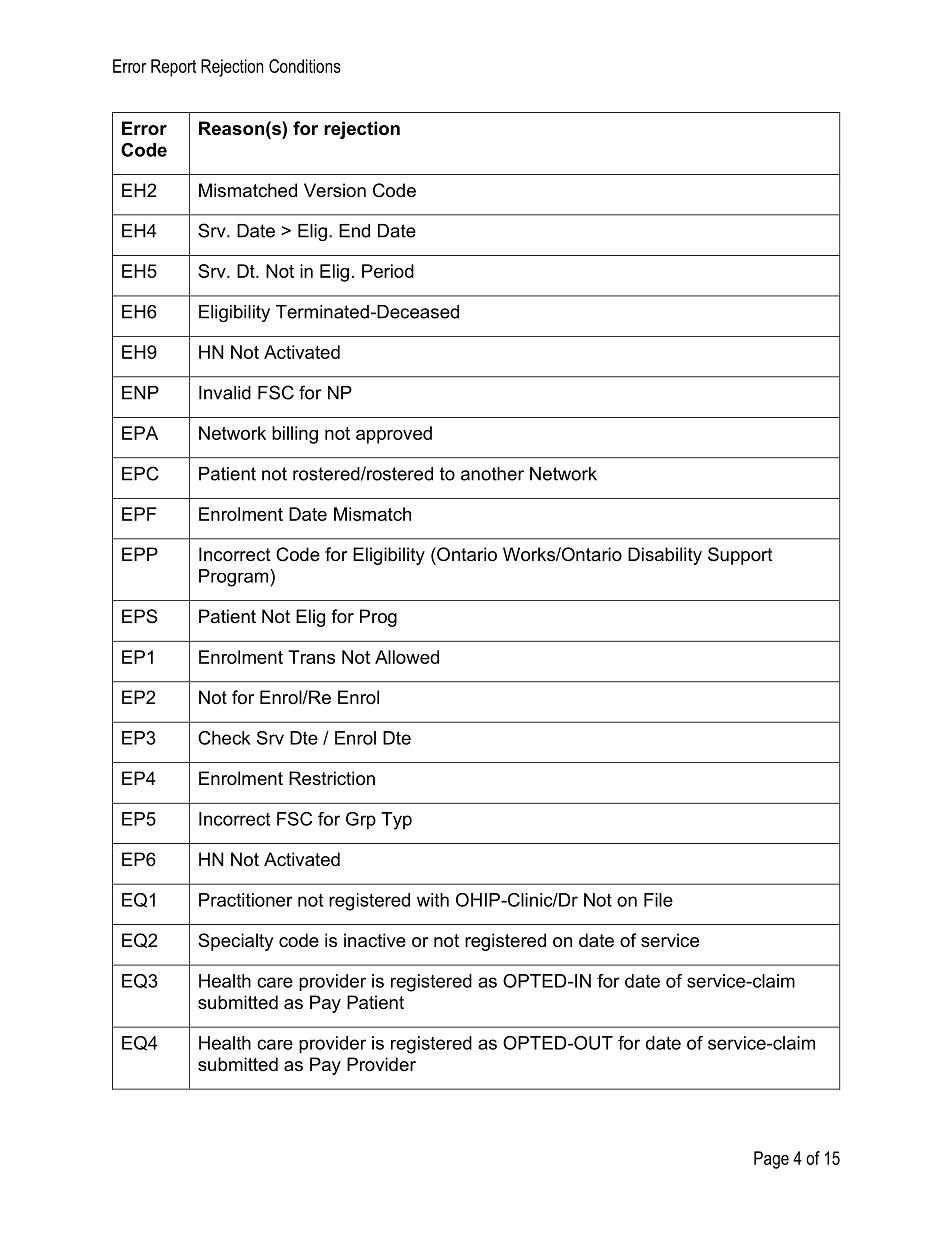 Image resolution: width=952 pixels, height=1233 pixels. What do you see at coordinates (771, 1160) in the screenshot?
I see `Page` at bounding box center [771, 1160].
